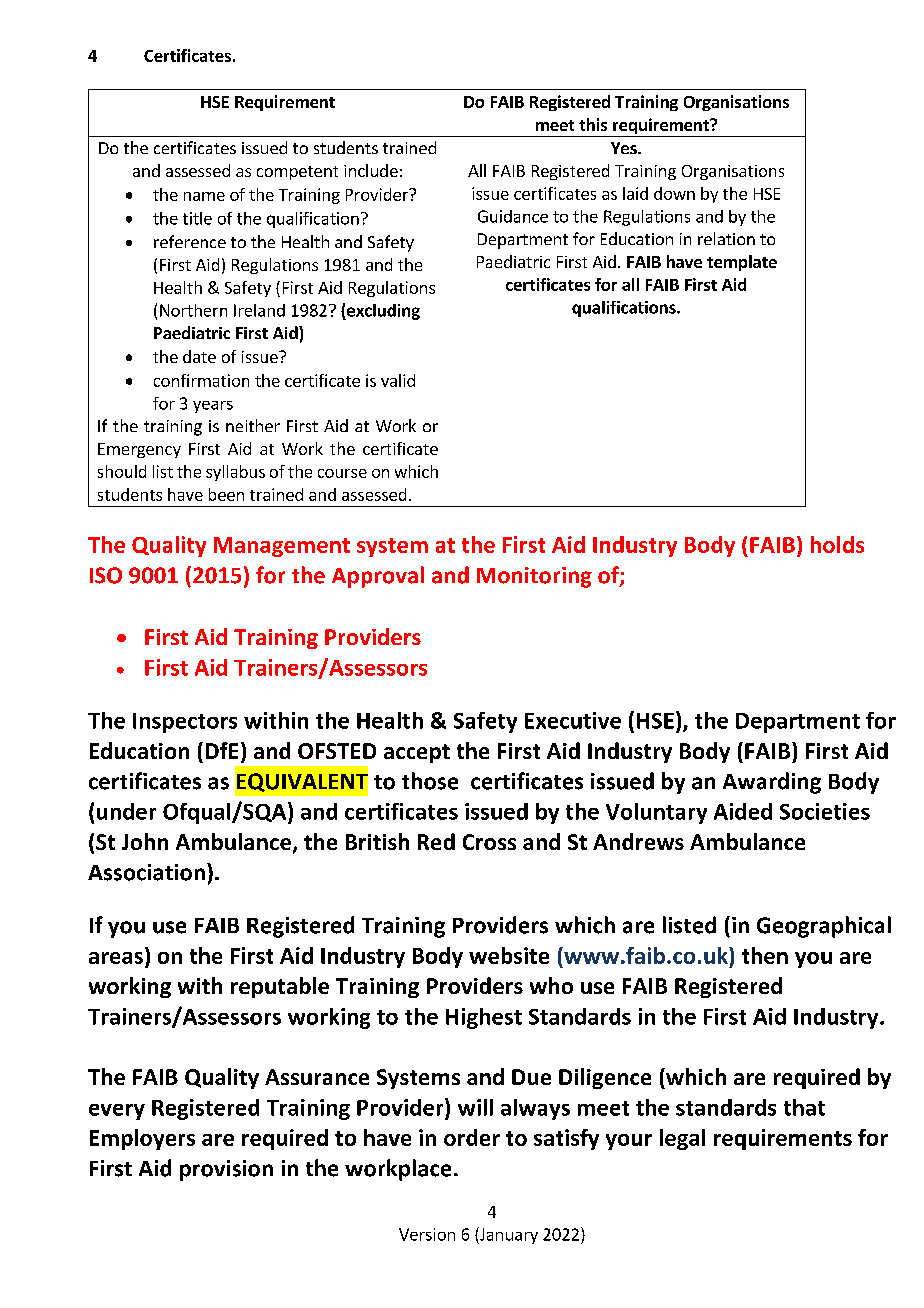 This document has height=1308, width=924. I want to click on Guidance, so click(513, 216).
